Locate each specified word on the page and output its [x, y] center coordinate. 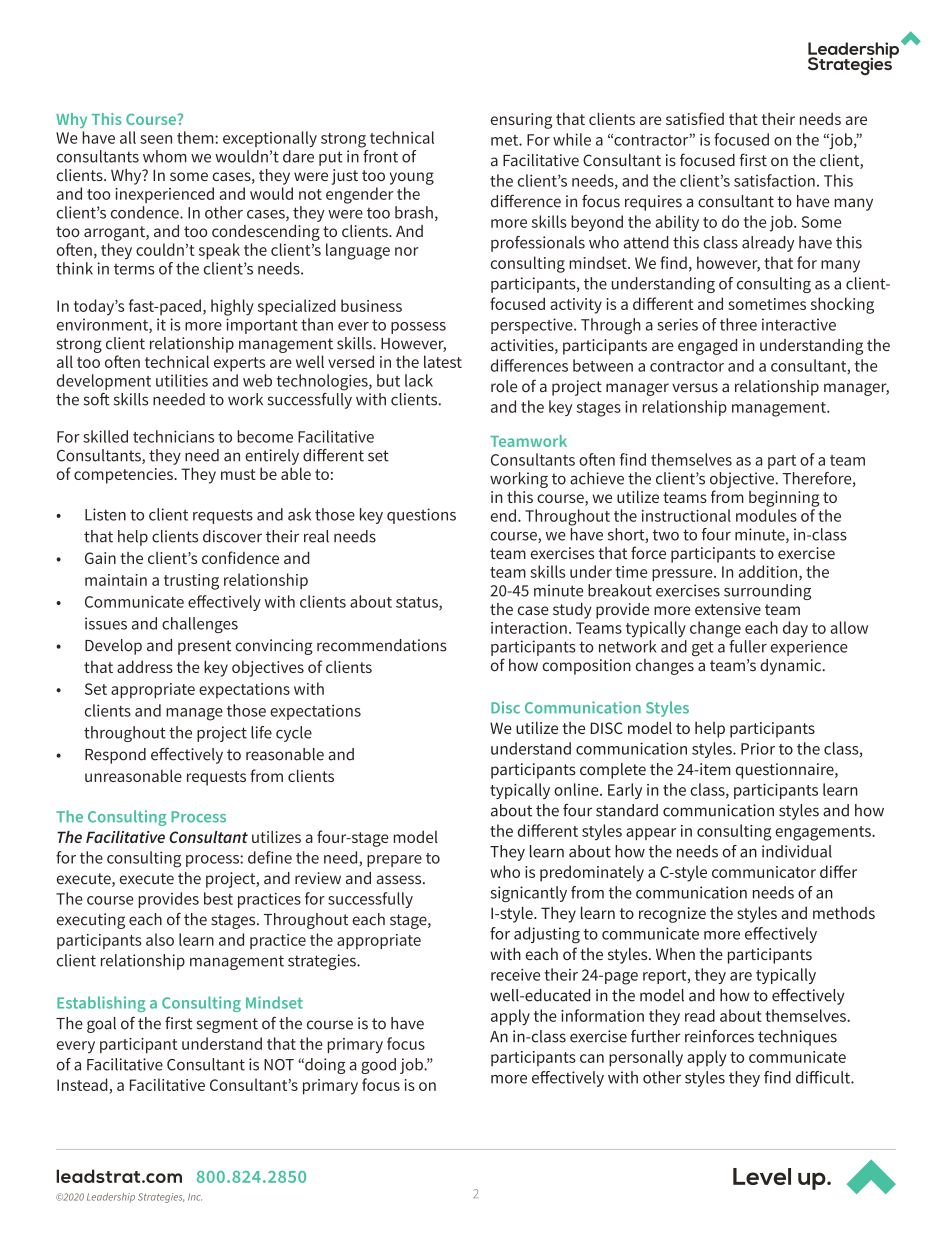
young [412, 178]
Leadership [111, 1197]
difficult [824, 1077]
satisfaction [774, 180]
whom [165, 156]
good [378, 1066]
